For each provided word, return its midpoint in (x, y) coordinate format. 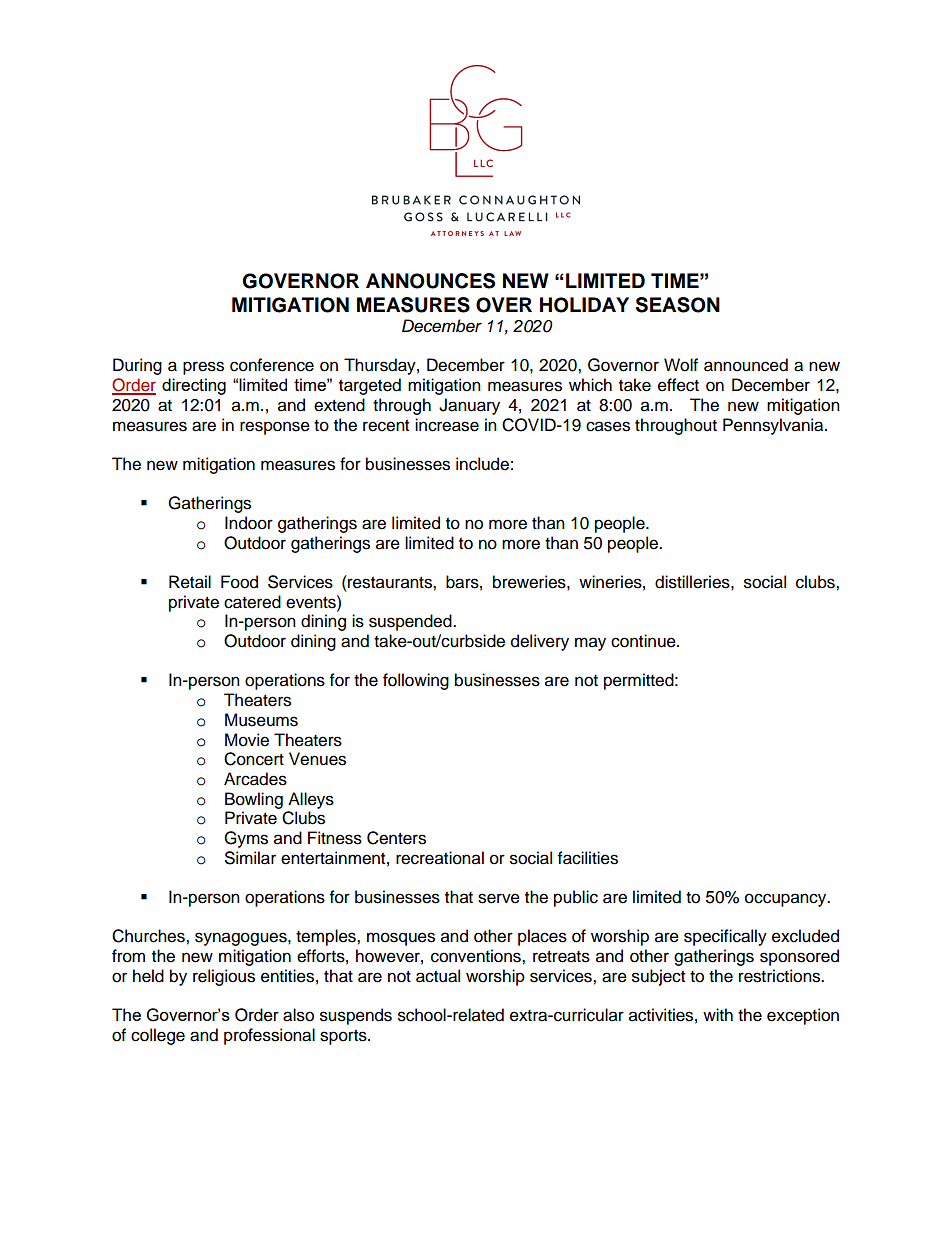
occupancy (787, 900)
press (203, 368)
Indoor (249, 523)
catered (252, 602)
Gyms (246, 839)
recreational (440, 858)
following (416, 681)
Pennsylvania (774, 426)
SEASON (678, 305)
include (482, 464)
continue (644, 641)
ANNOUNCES (430, 281)
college (158, 1036)
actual (438, 976)
